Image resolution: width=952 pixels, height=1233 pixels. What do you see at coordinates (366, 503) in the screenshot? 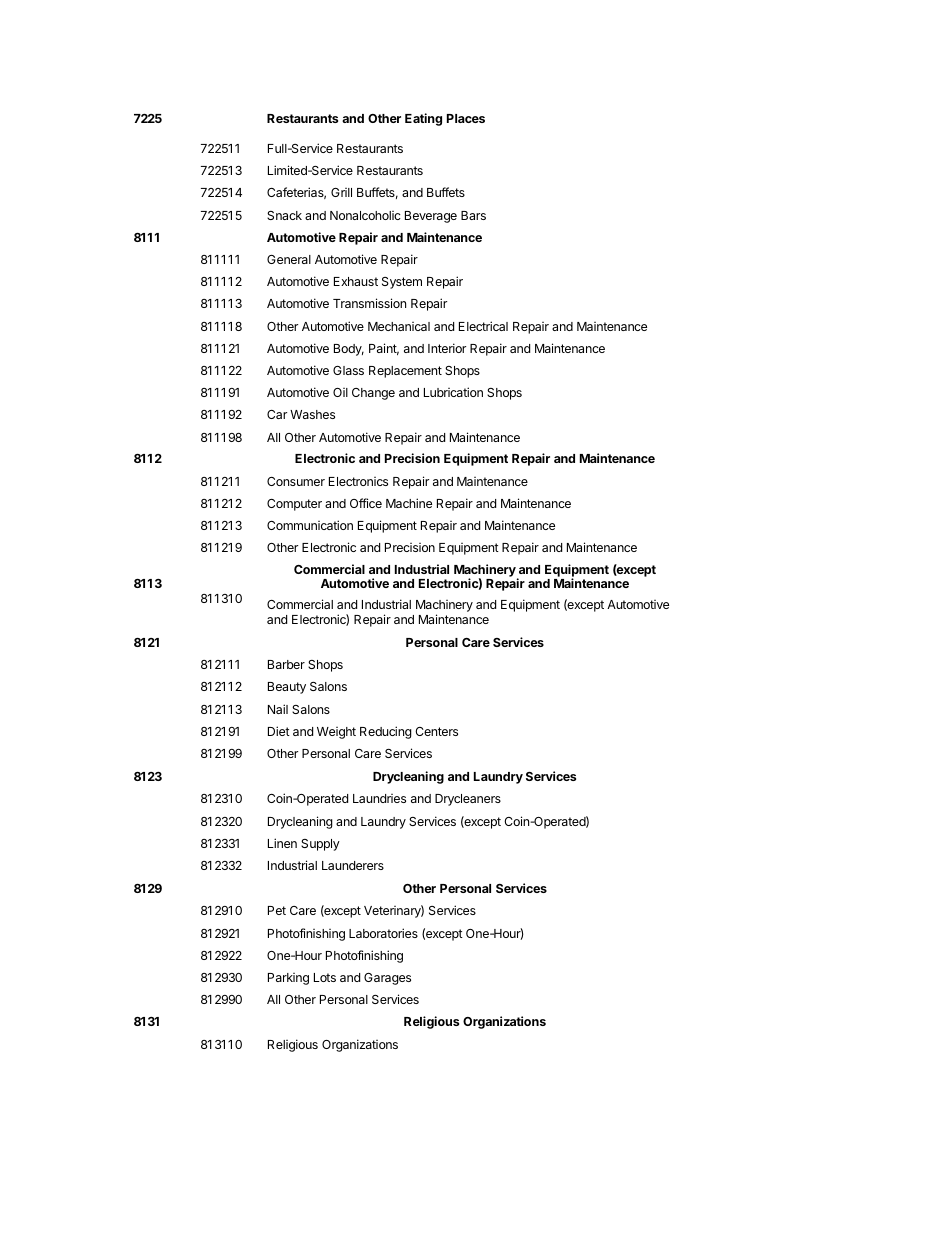
I see `Office` at bounding box center [366, 503].
